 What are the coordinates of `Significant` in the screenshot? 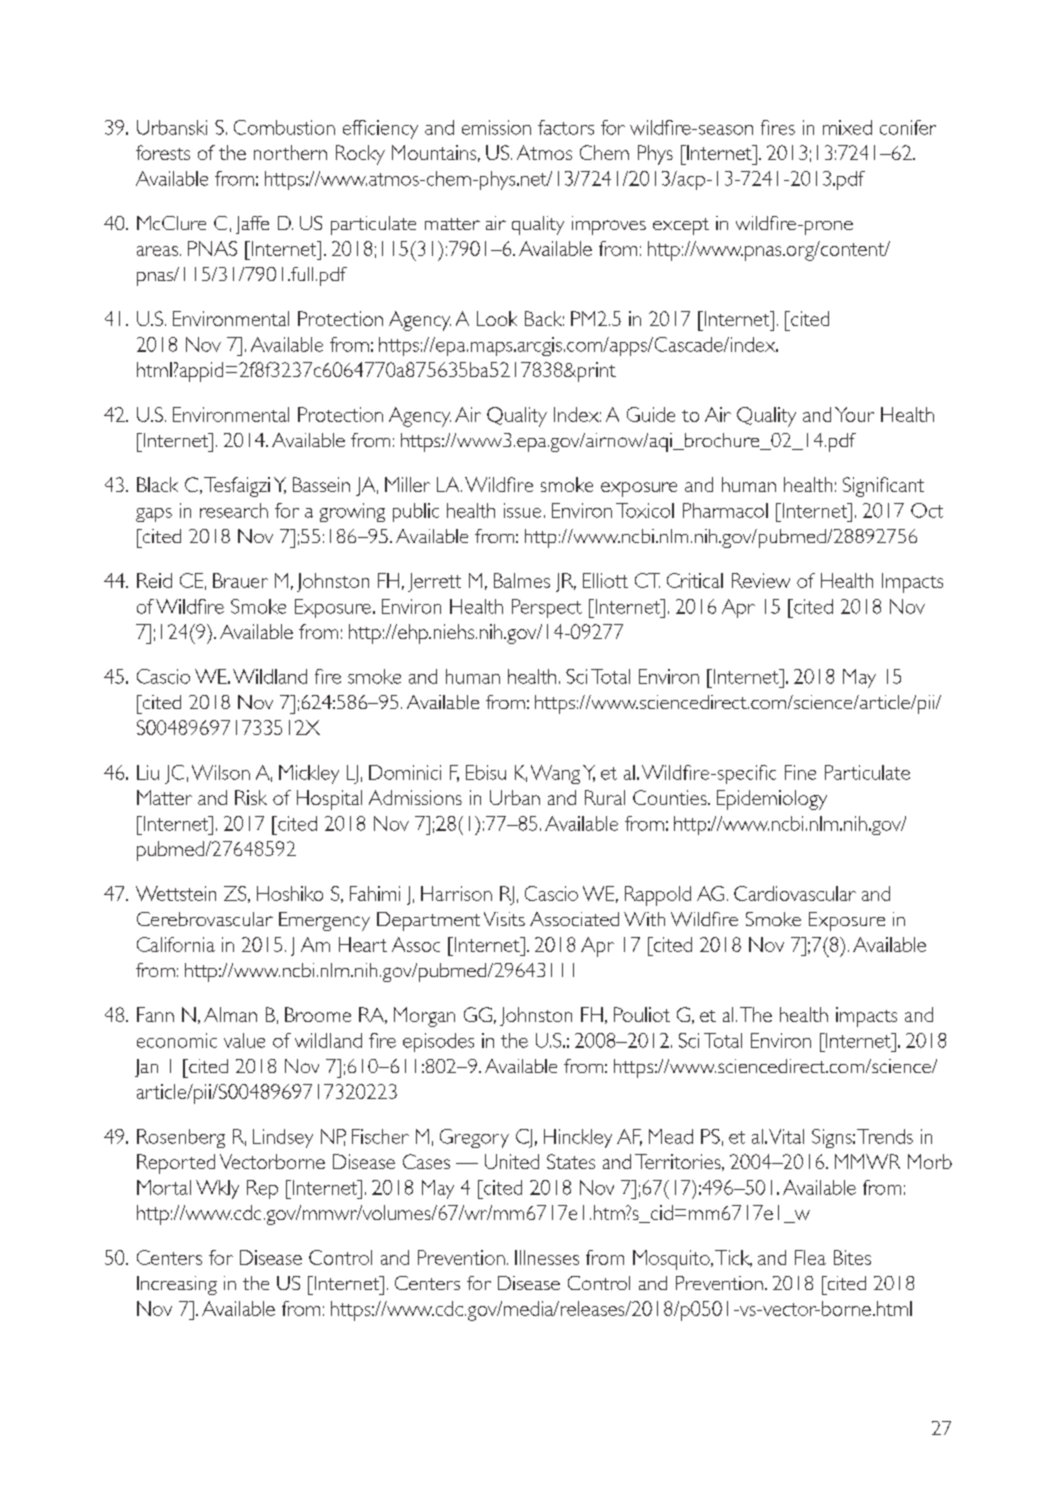 It's located at (883, 487).
